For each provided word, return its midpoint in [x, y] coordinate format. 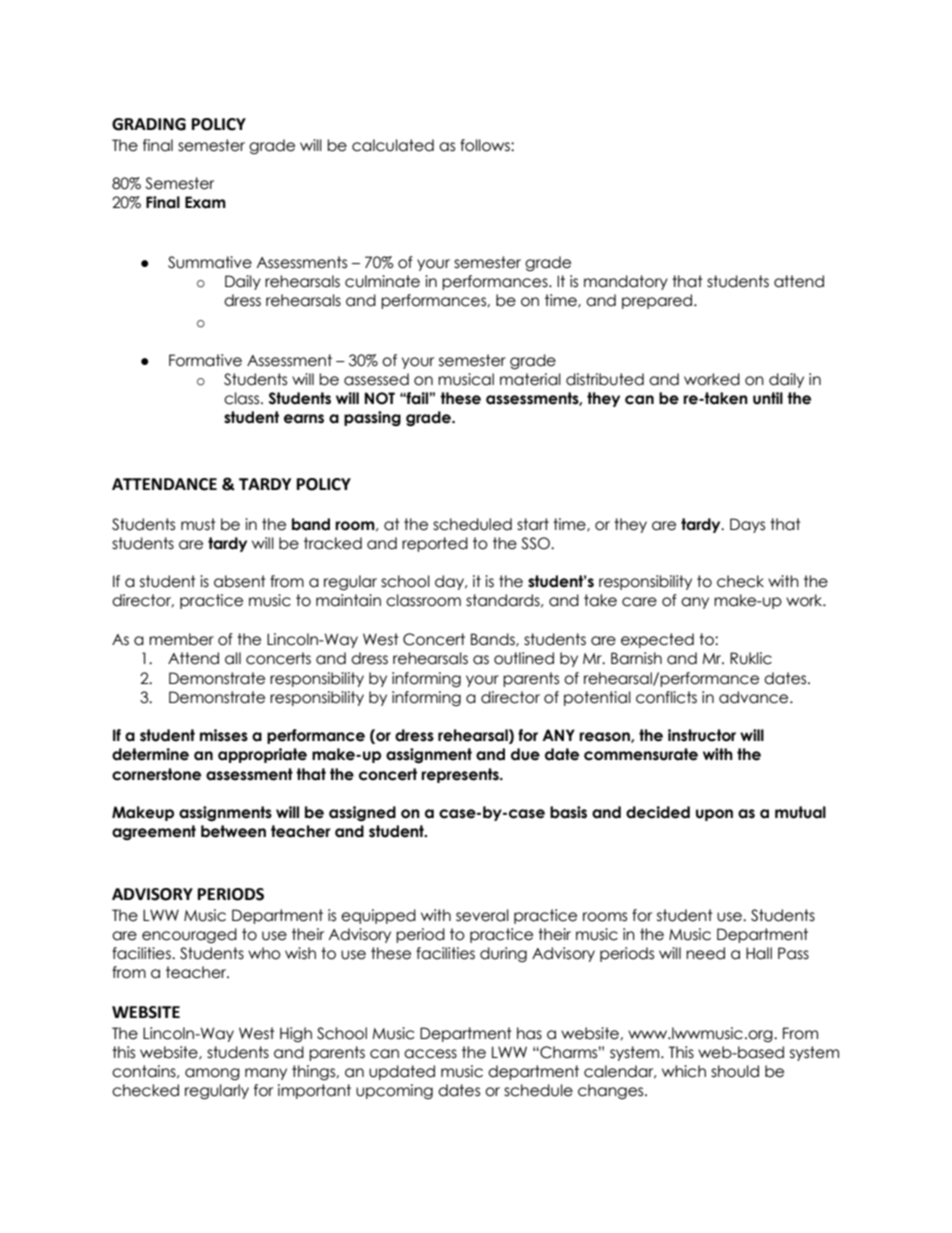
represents [461, 775]
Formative [205, 360]
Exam [205, 202]
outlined [524, 658]
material [530, 379]
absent [240, 581]
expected [657, 640]
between [233, 831]
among [212, 1074]
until [768, 398]
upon [714, 815]
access [430, 1054]
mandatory [626, 282]
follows [486, 145]
